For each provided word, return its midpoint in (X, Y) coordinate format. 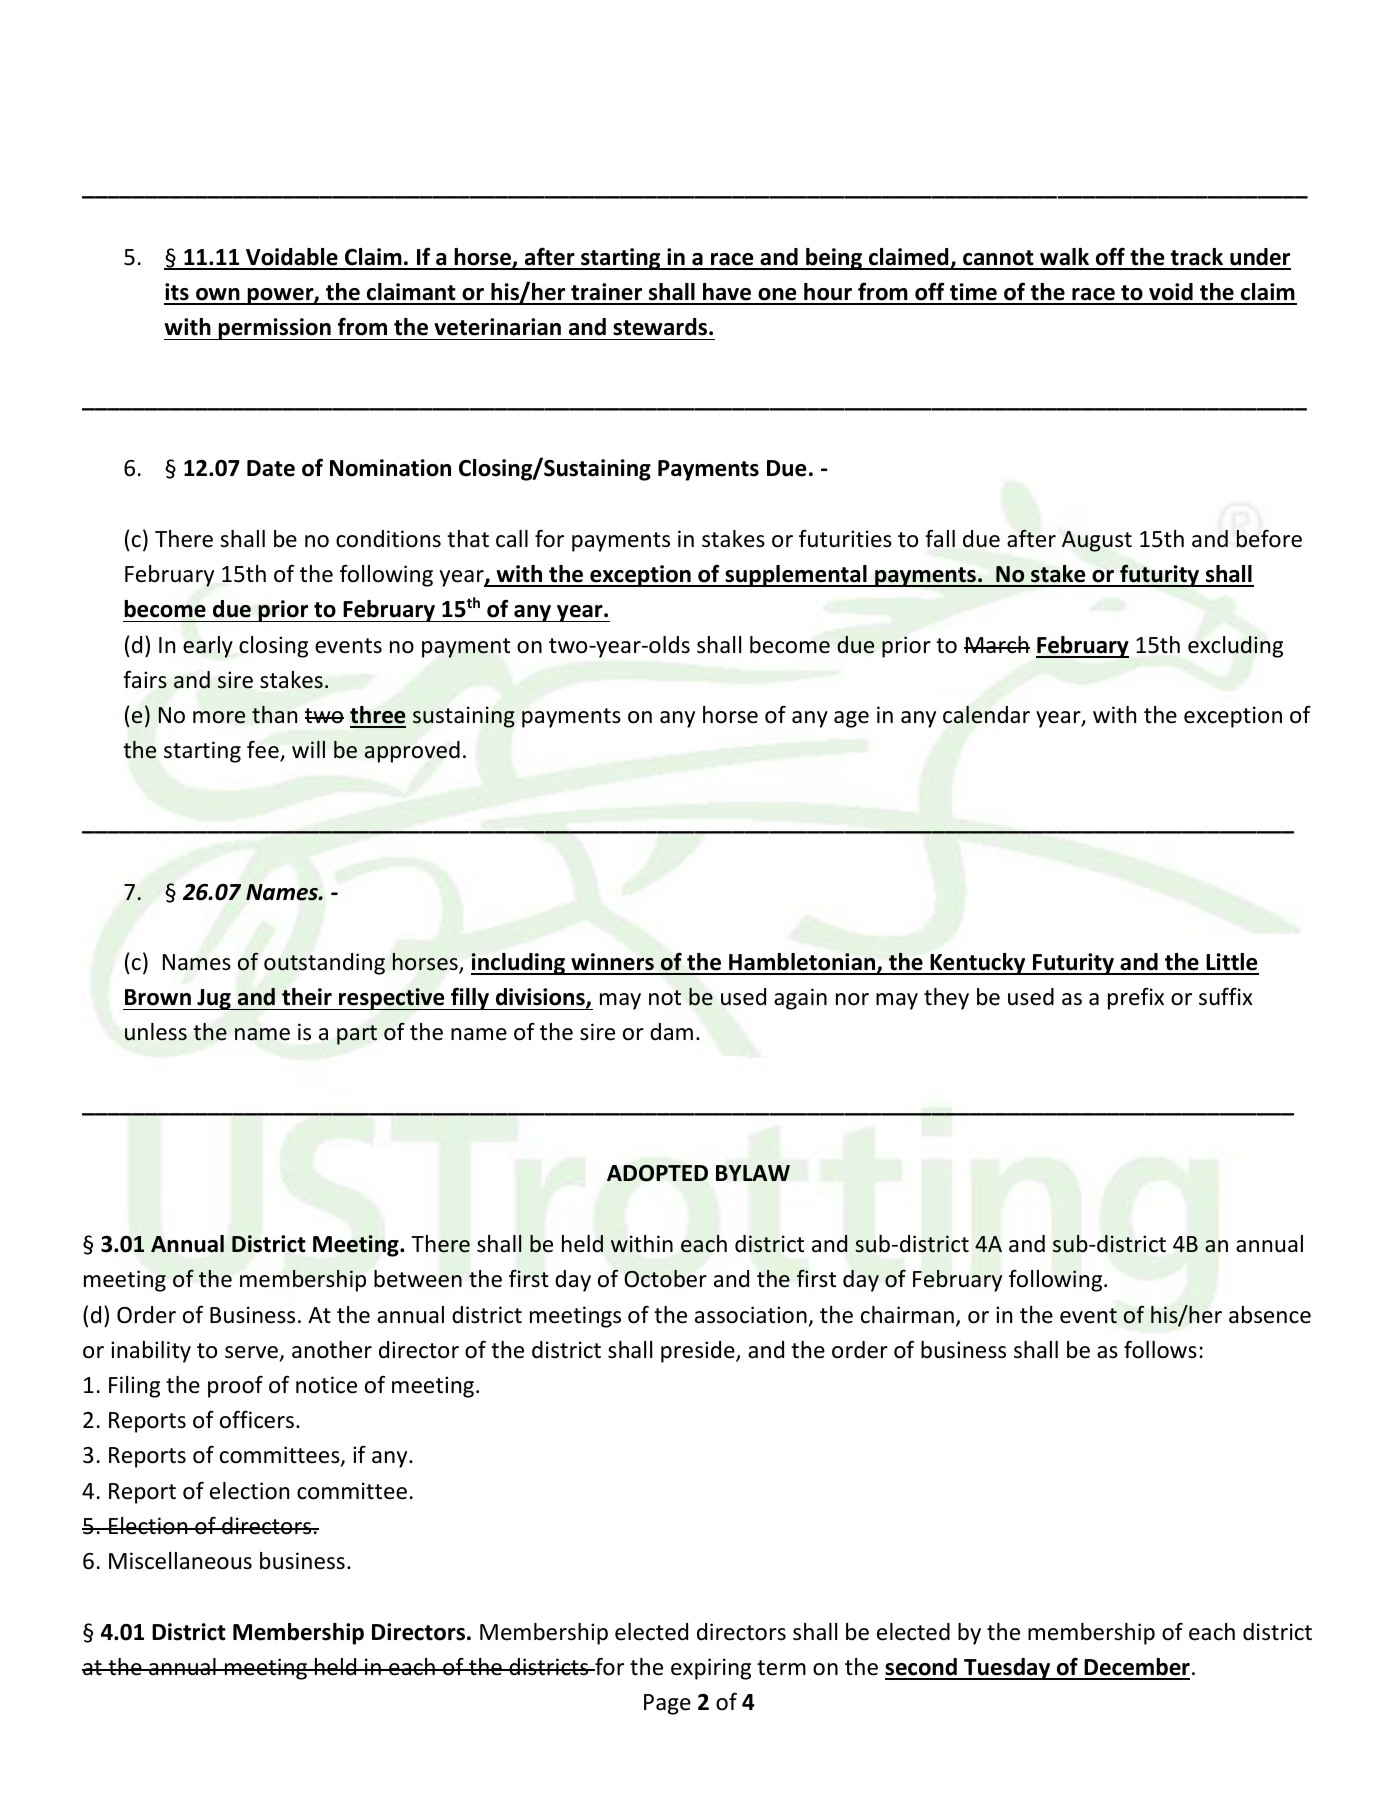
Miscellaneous (180, 1561)
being (834, 259)
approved (412, 752)
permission (275, 329)
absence (1270, 1315)
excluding (1235, 647)
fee (264, 751)
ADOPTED (657, 1173)
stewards (661, 327)
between (418, 1279)
